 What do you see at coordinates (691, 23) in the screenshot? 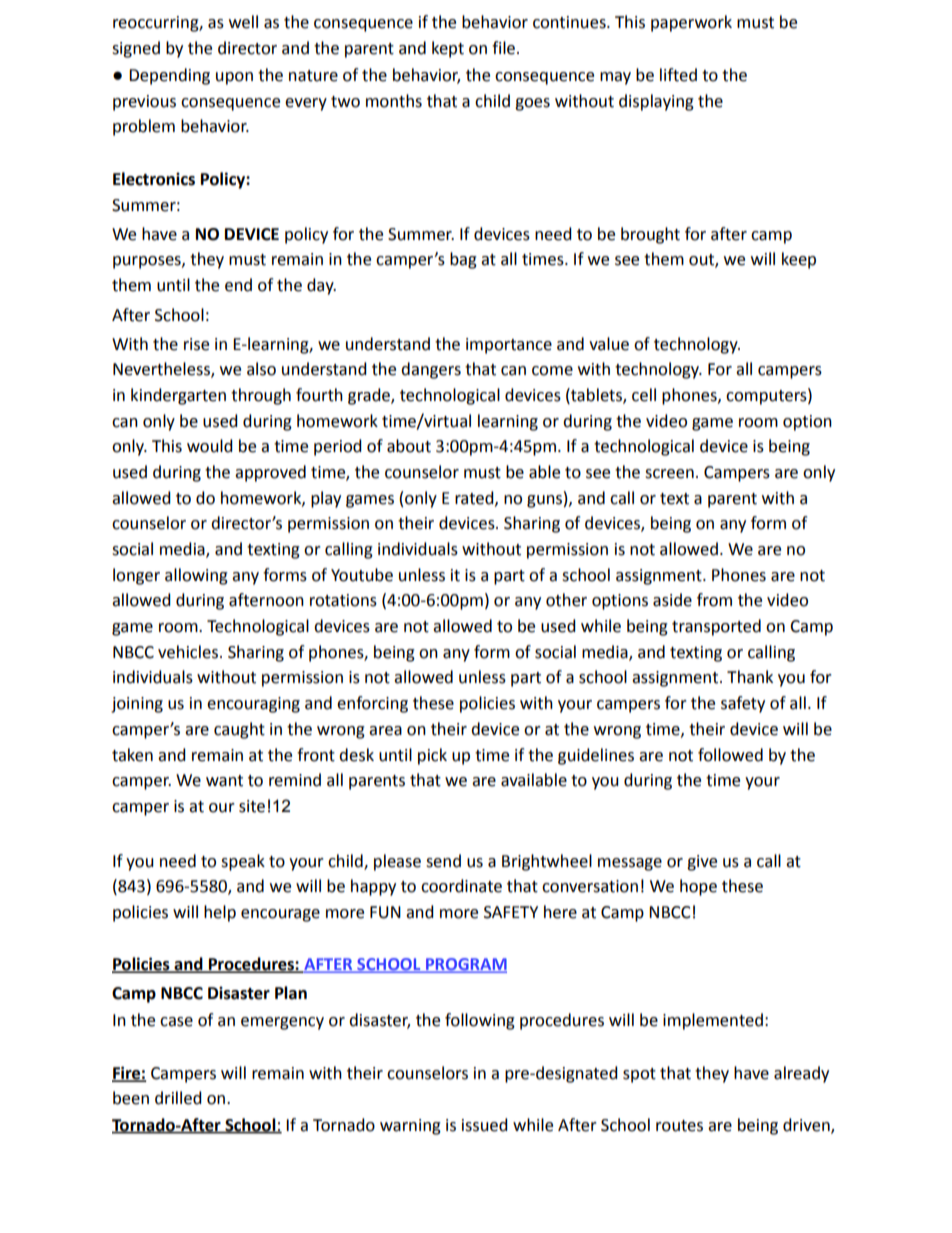
I see `paperwork` at bounding box center [691, 23].
